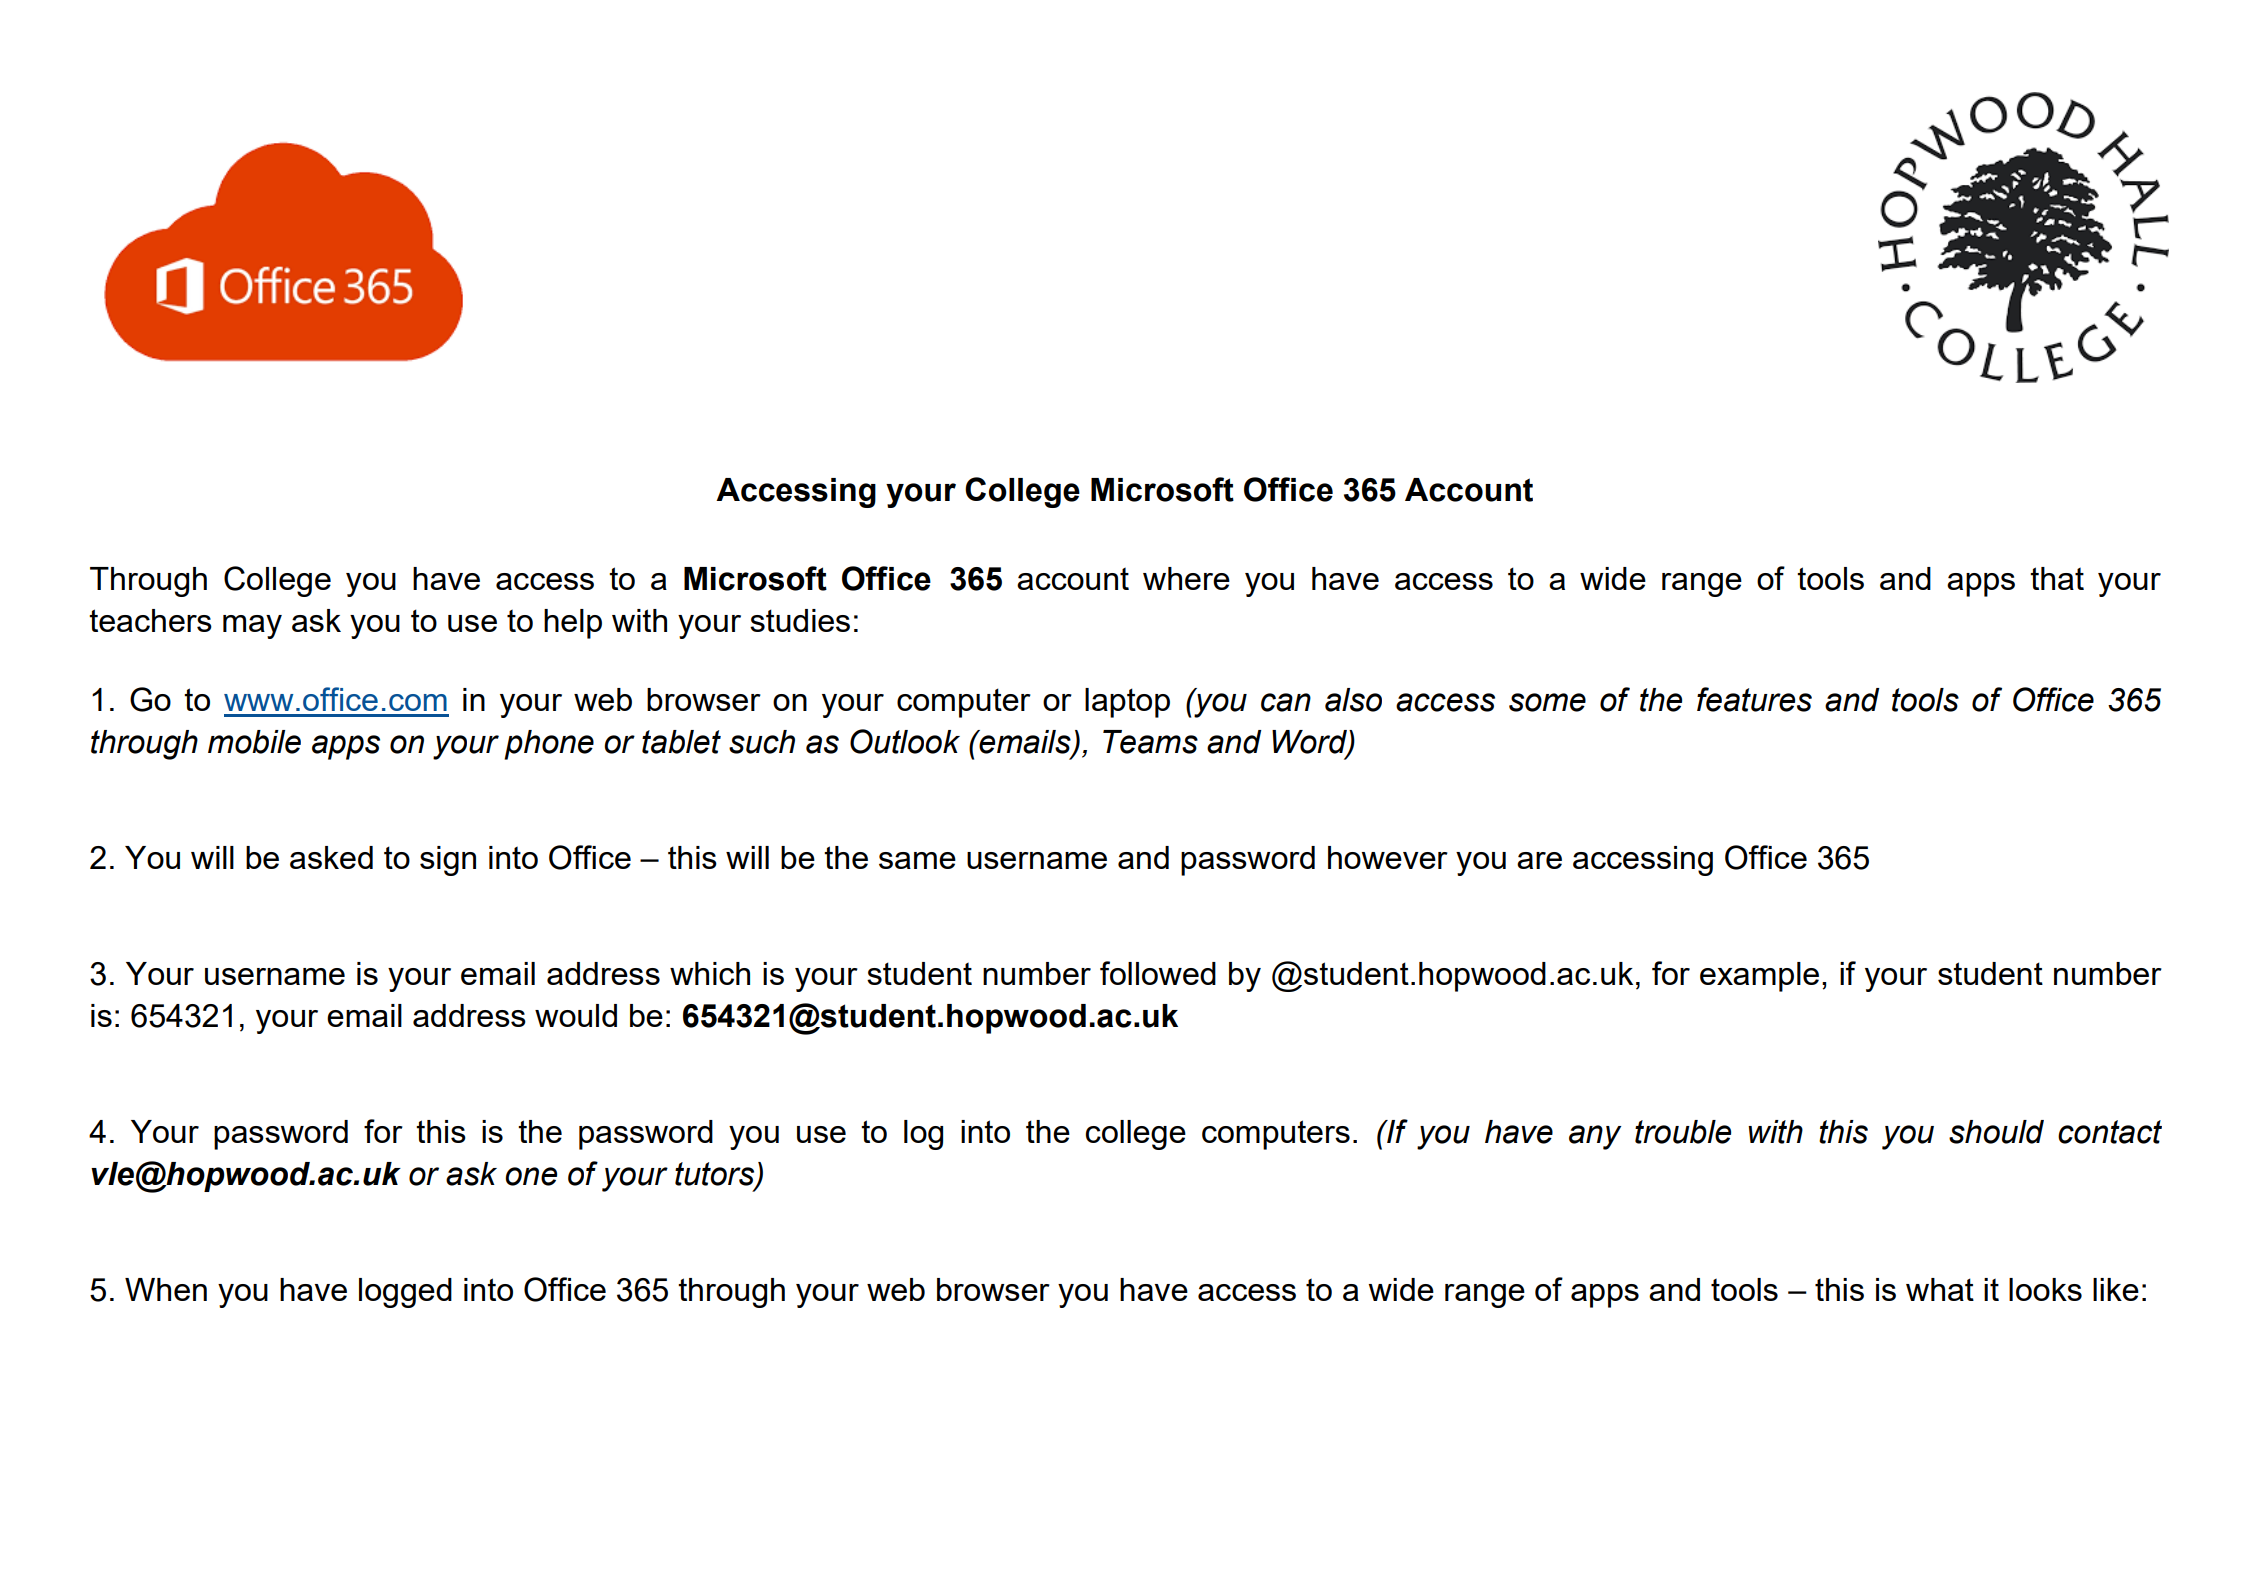 Image resolution: width=2252 pixels, height=1593 pixels. Describe the element at coordinates (716, 1175) in the page. I see `tutors` at that location.
